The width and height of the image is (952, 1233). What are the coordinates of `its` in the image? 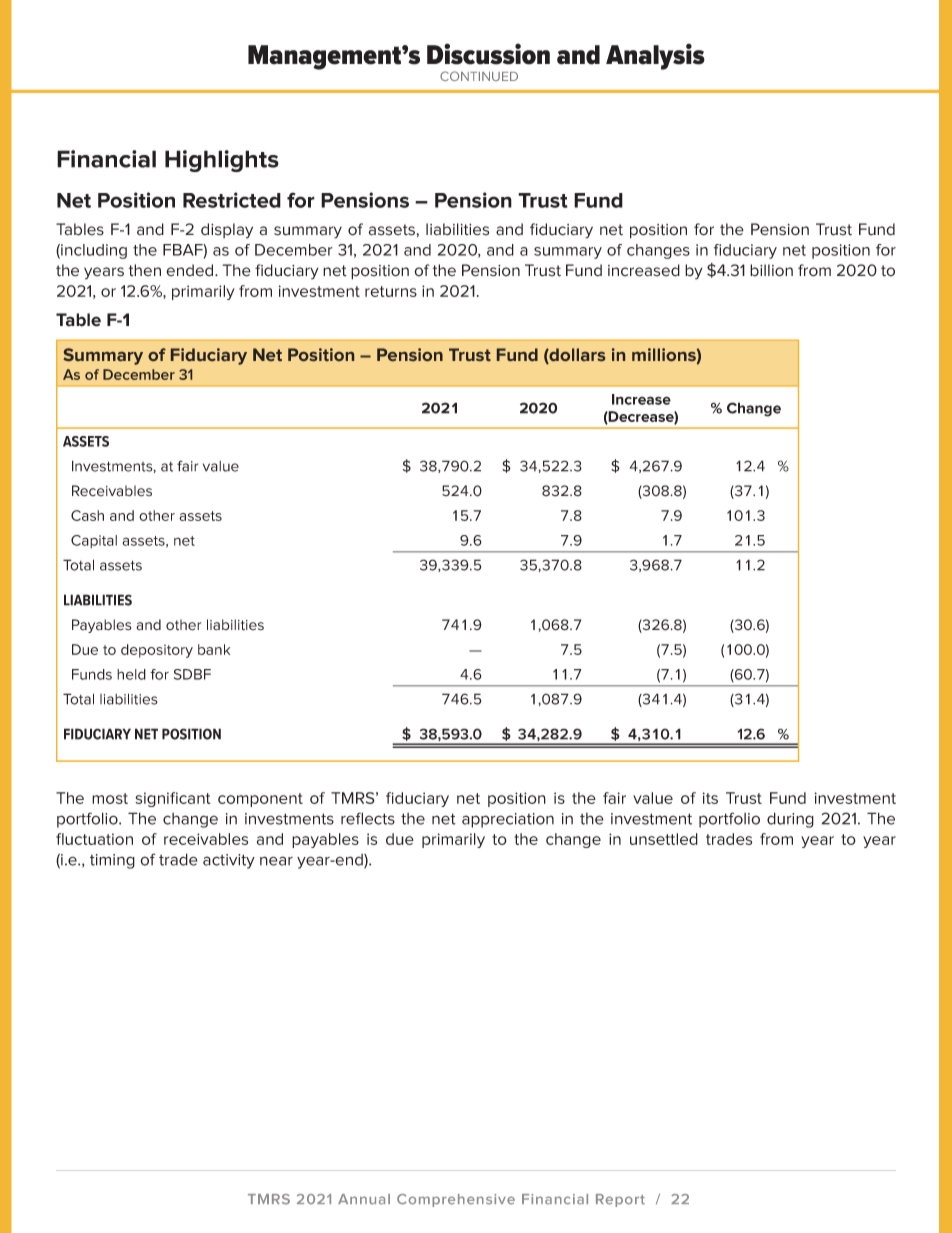 It's located at (710, 798).
